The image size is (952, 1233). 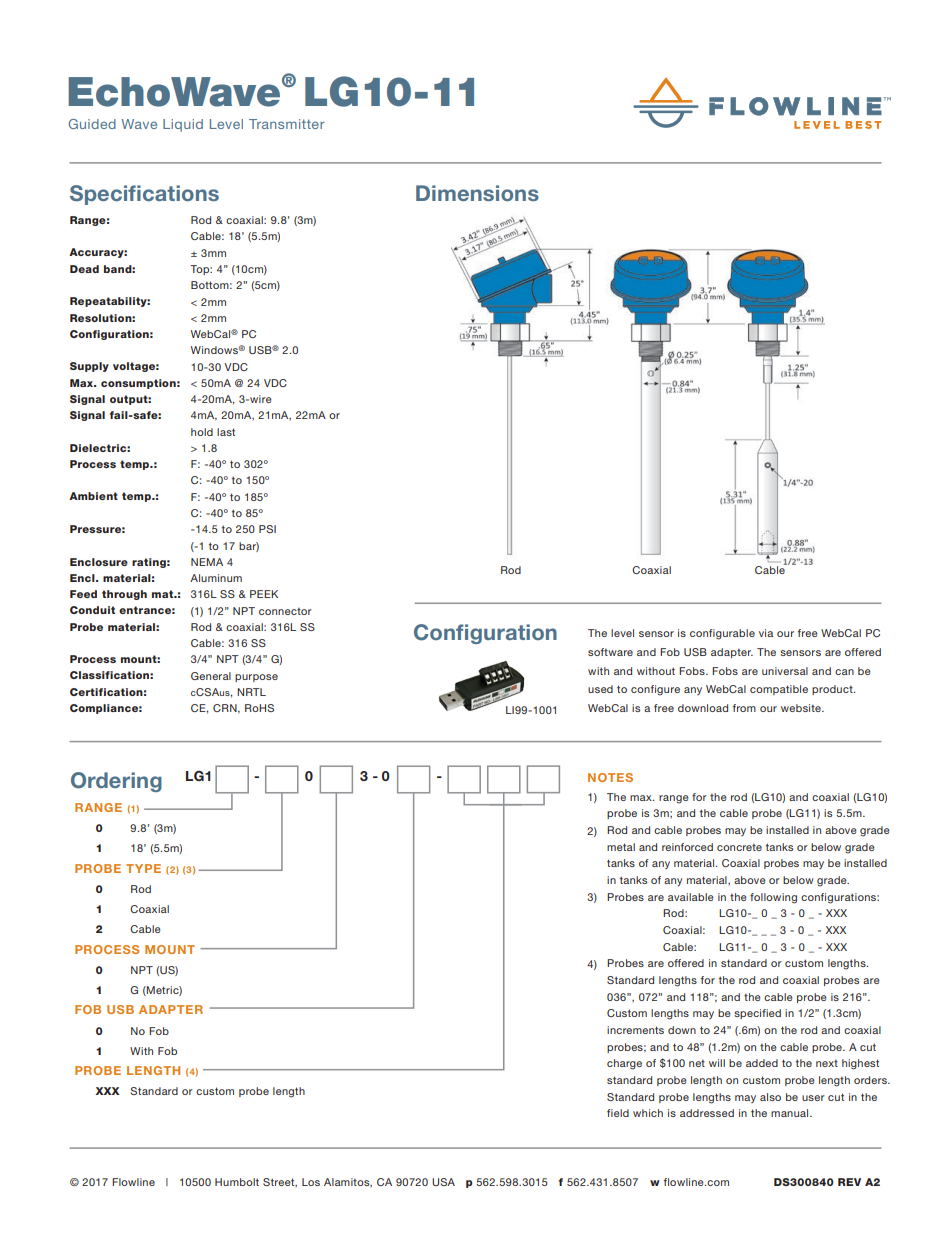 I want to click on USA, so click(x=443, y=1182).
